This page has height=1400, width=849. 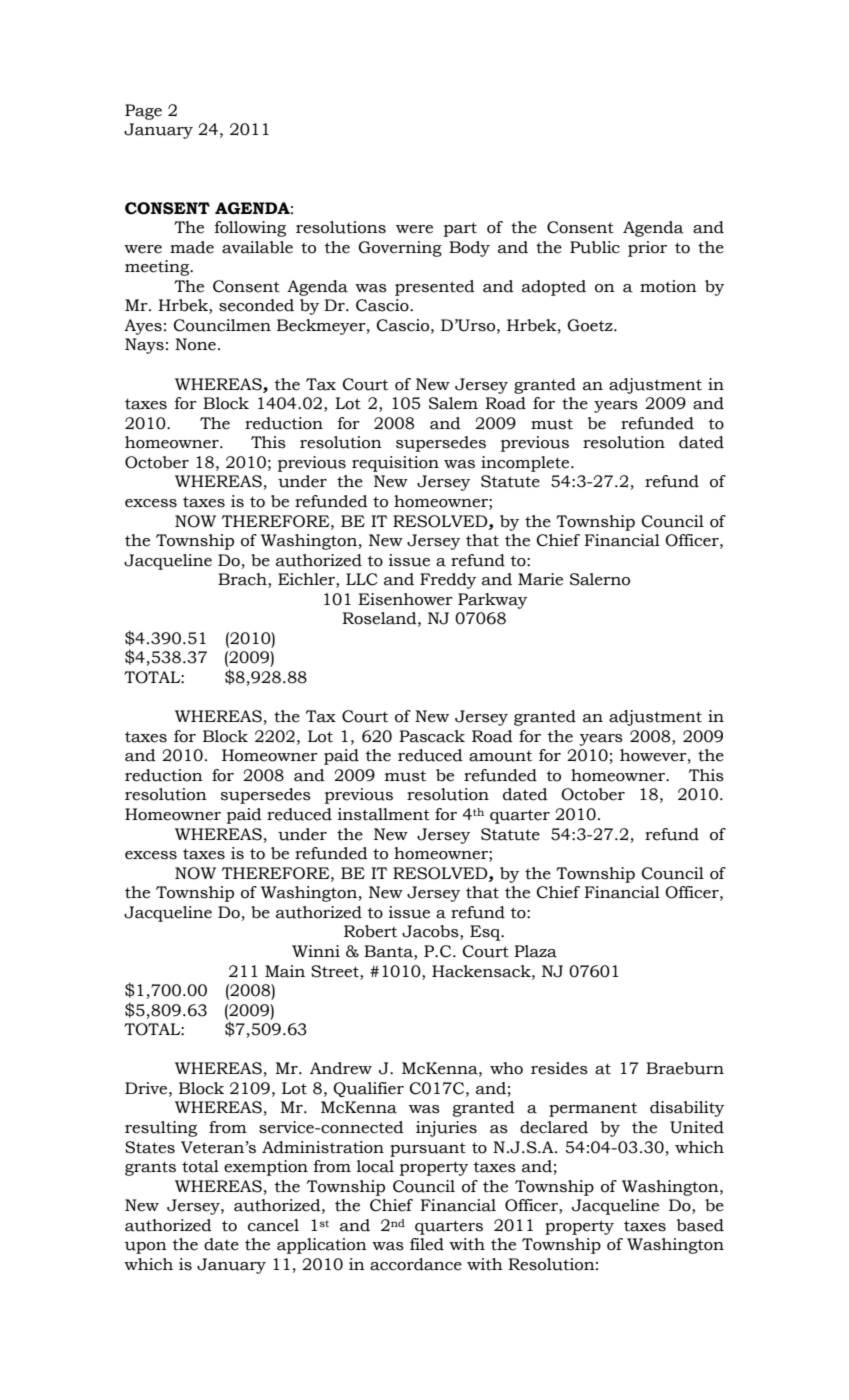 I want to click on filed, so click(x=427, y=1244).
